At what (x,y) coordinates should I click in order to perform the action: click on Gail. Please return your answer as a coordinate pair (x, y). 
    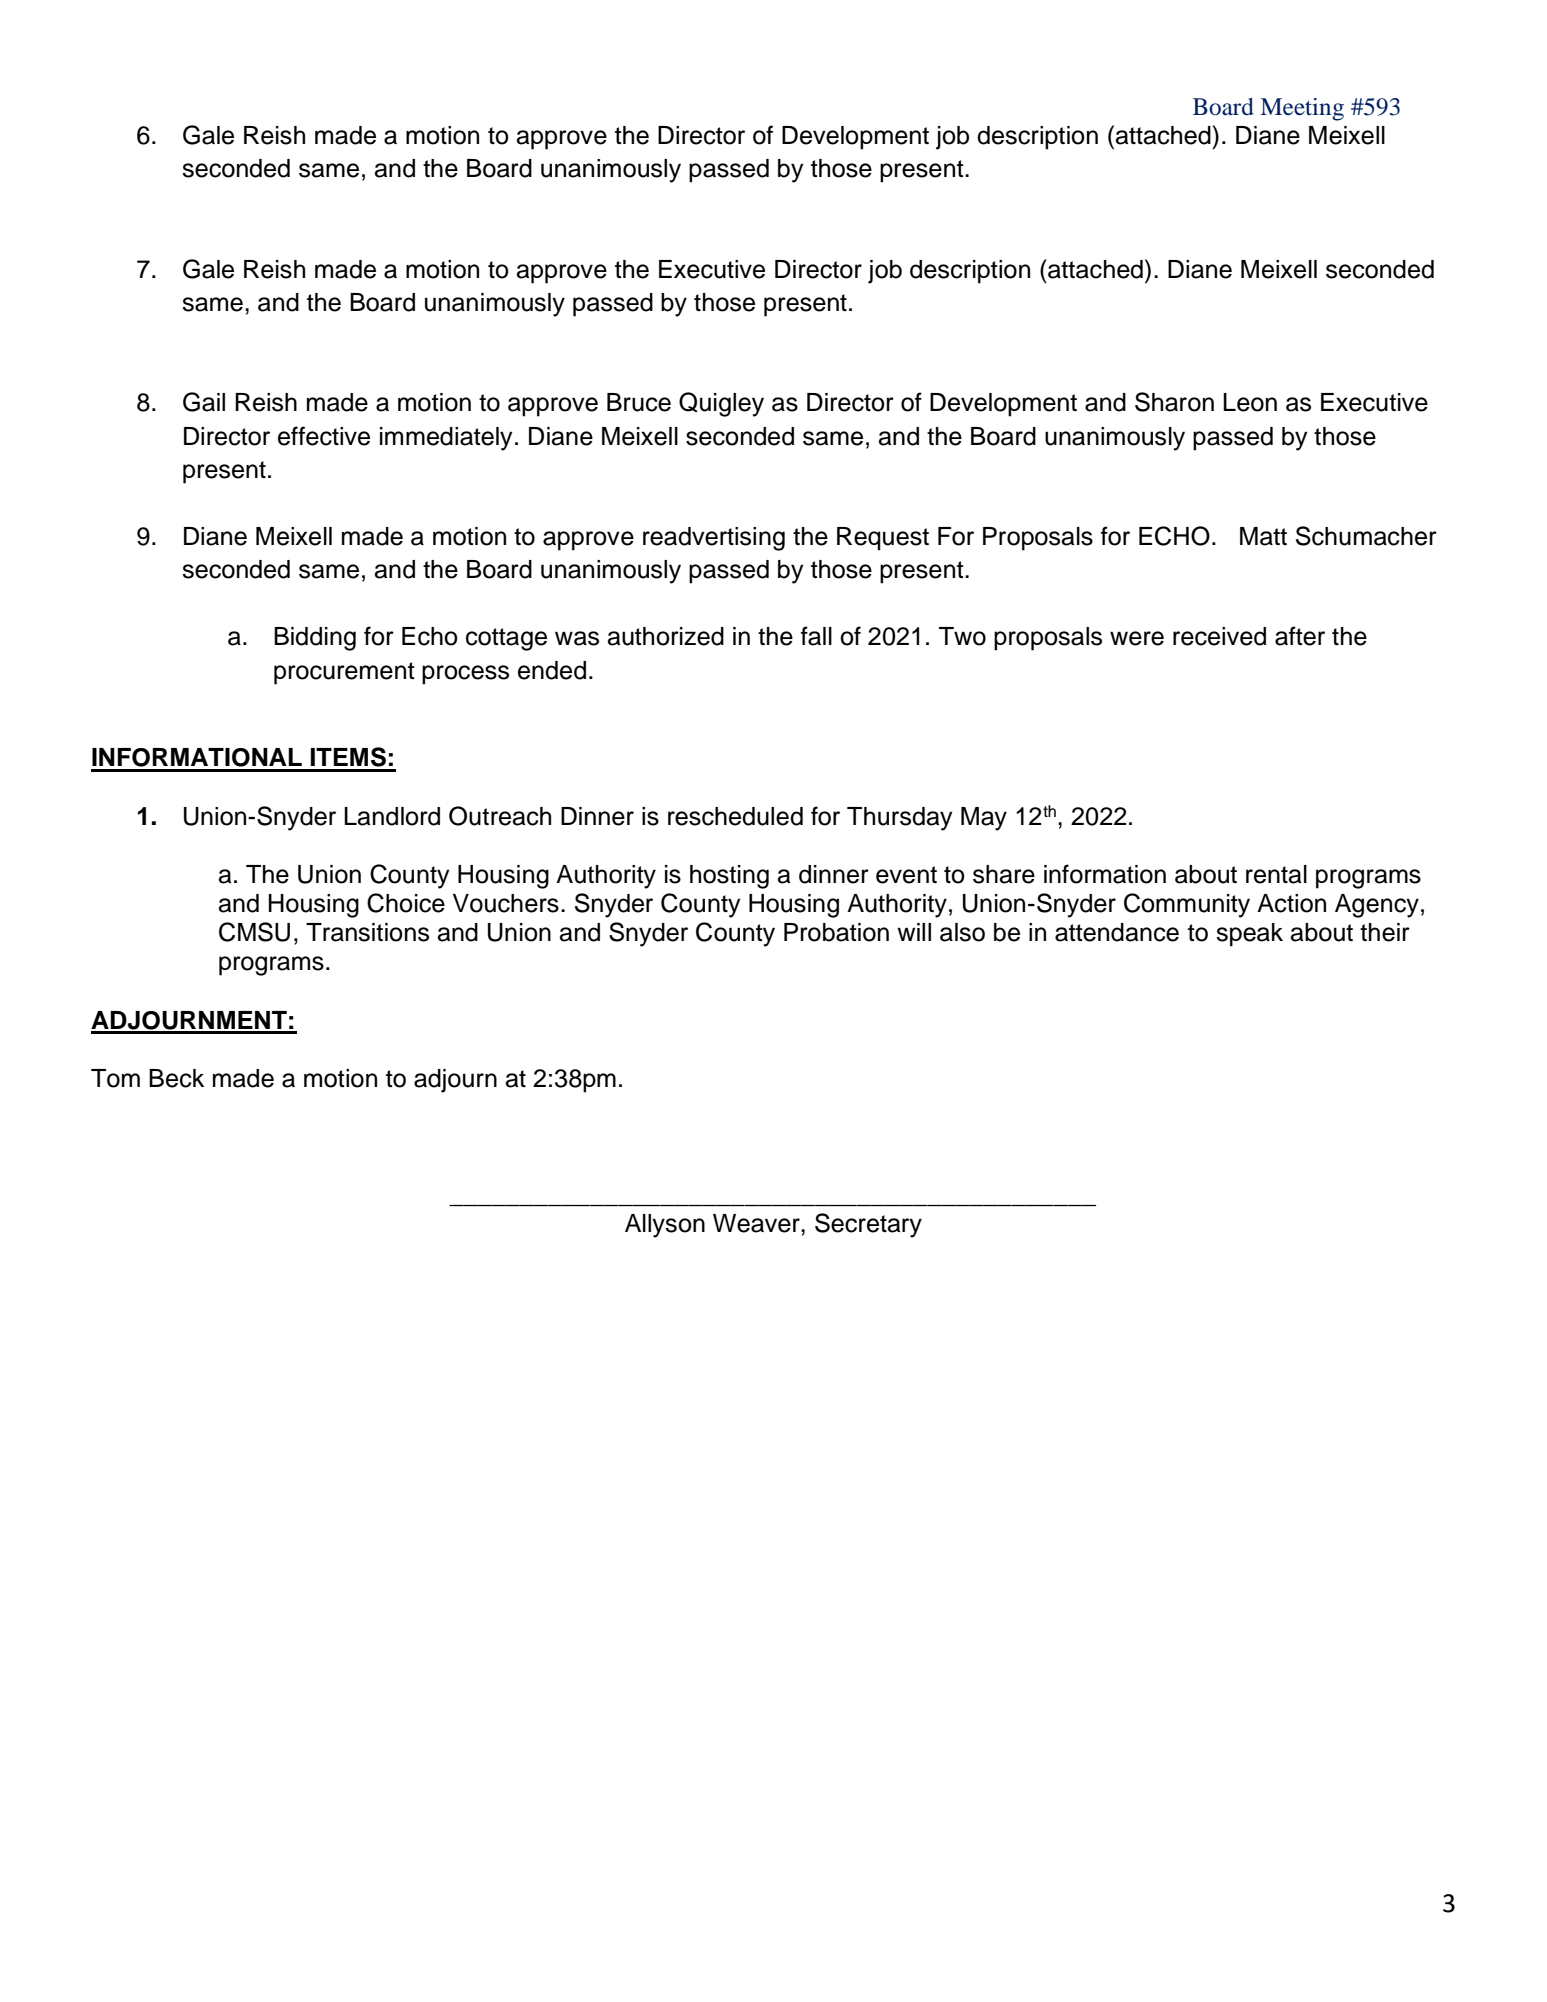
    Looking at the image, I should click on (204, 402).
